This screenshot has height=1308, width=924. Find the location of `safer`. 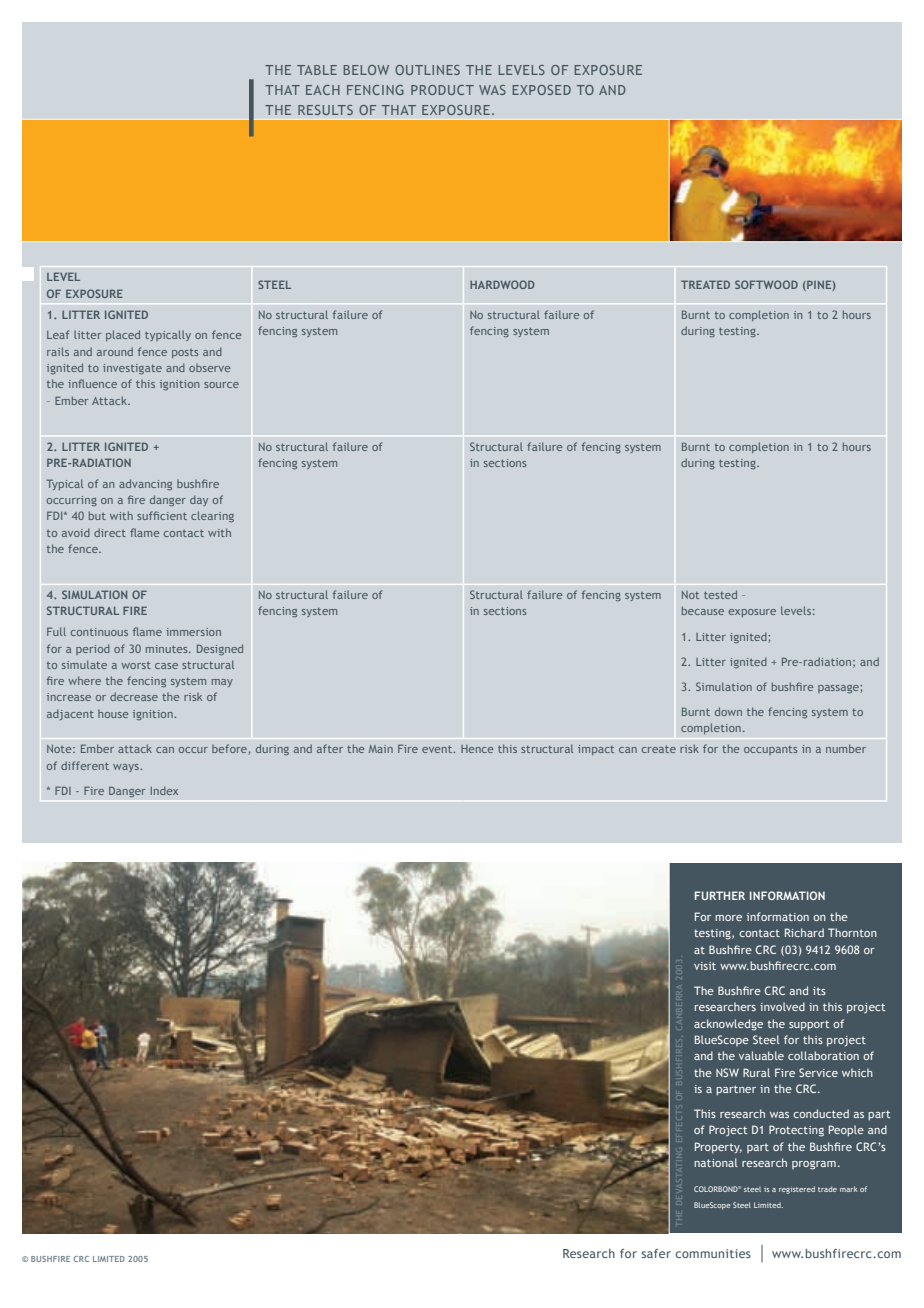

safer is located at coordinates (656, 1253).
